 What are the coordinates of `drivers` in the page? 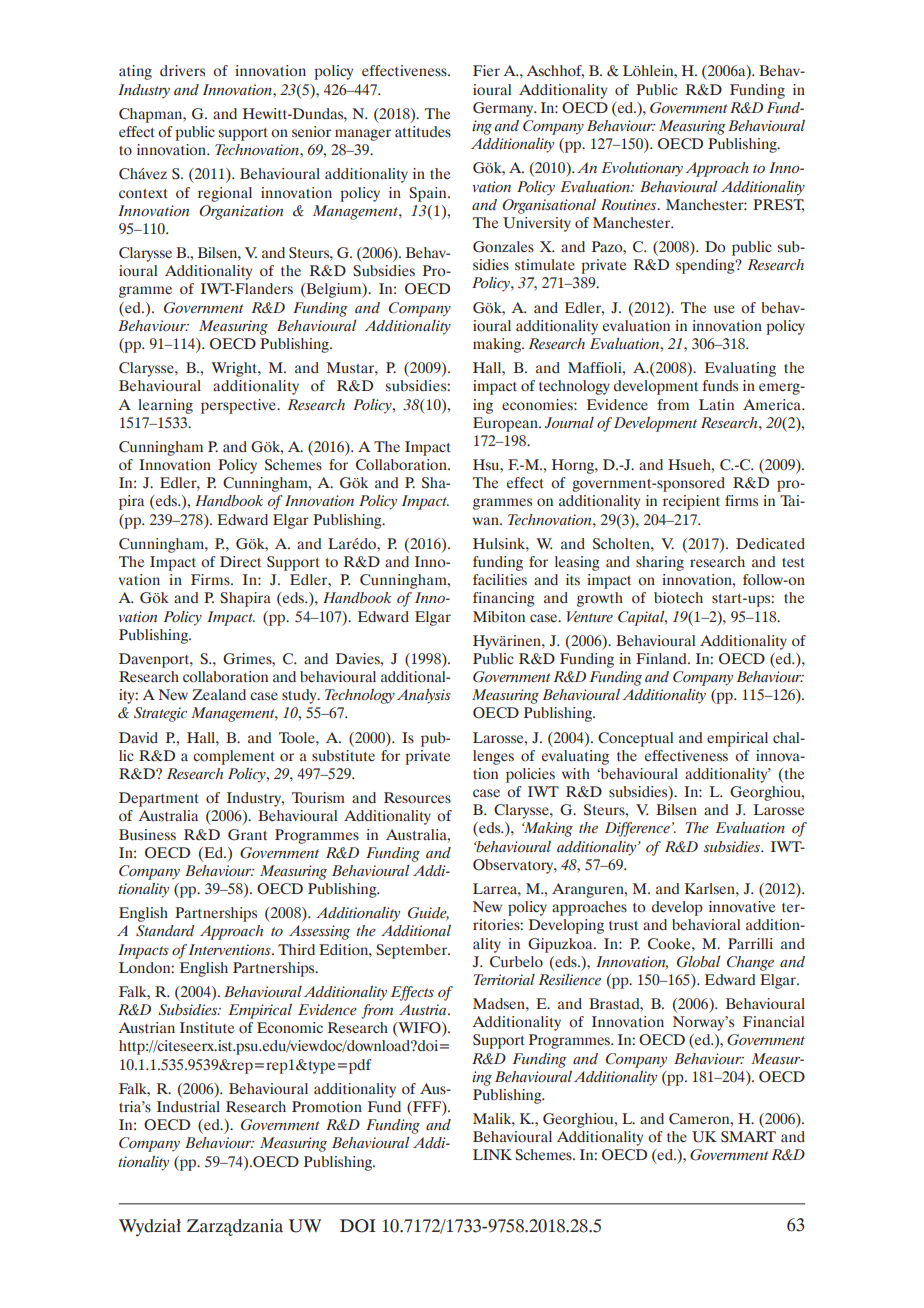 It's located at (182, 71).
